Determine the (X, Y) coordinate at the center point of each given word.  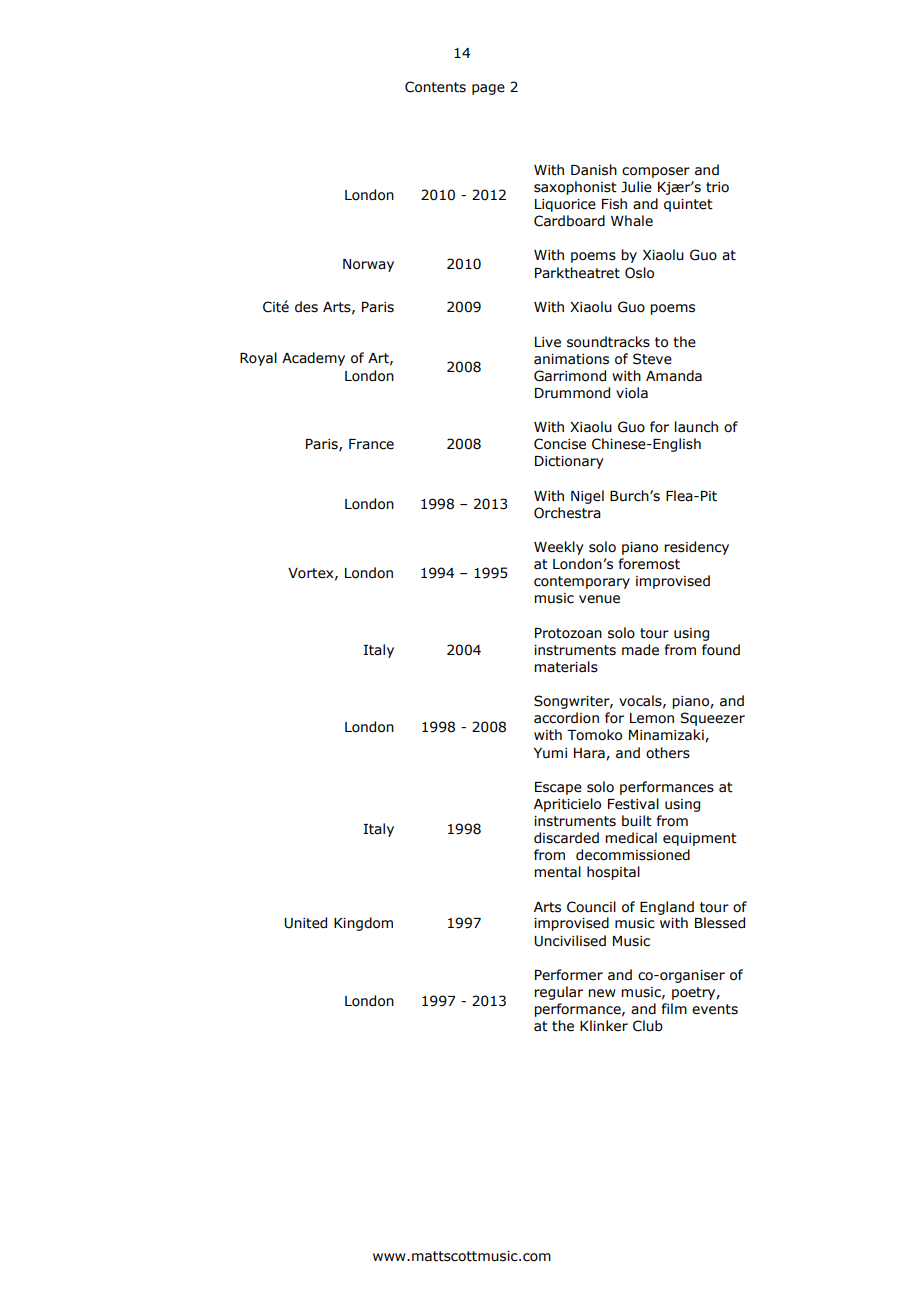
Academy (313, 359)
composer (656, 172)
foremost (649, 564)
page (488, 89)
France (371, 444)
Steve (652, 359)
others (668, 753)
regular (558, 993)
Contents (435, 87)
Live (548, 342)
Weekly (559, 548)
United (305, 923)
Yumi (550, 753)
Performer (569, 975)
